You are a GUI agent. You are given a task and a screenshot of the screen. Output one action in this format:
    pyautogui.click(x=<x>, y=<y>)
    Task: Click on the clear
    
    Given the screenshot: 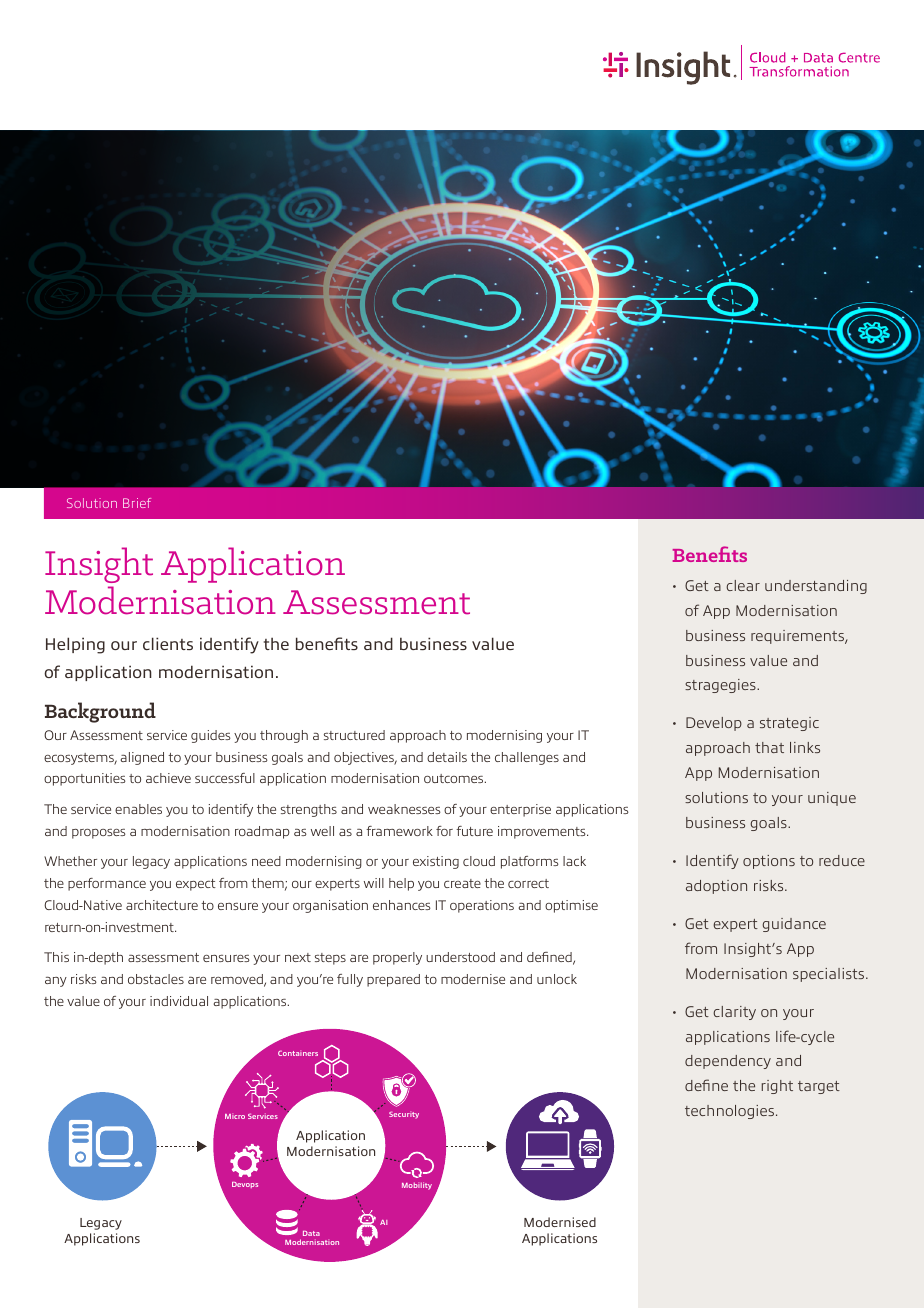 What is the action you would take?
    pyautogui.click(x=743, y=585)
